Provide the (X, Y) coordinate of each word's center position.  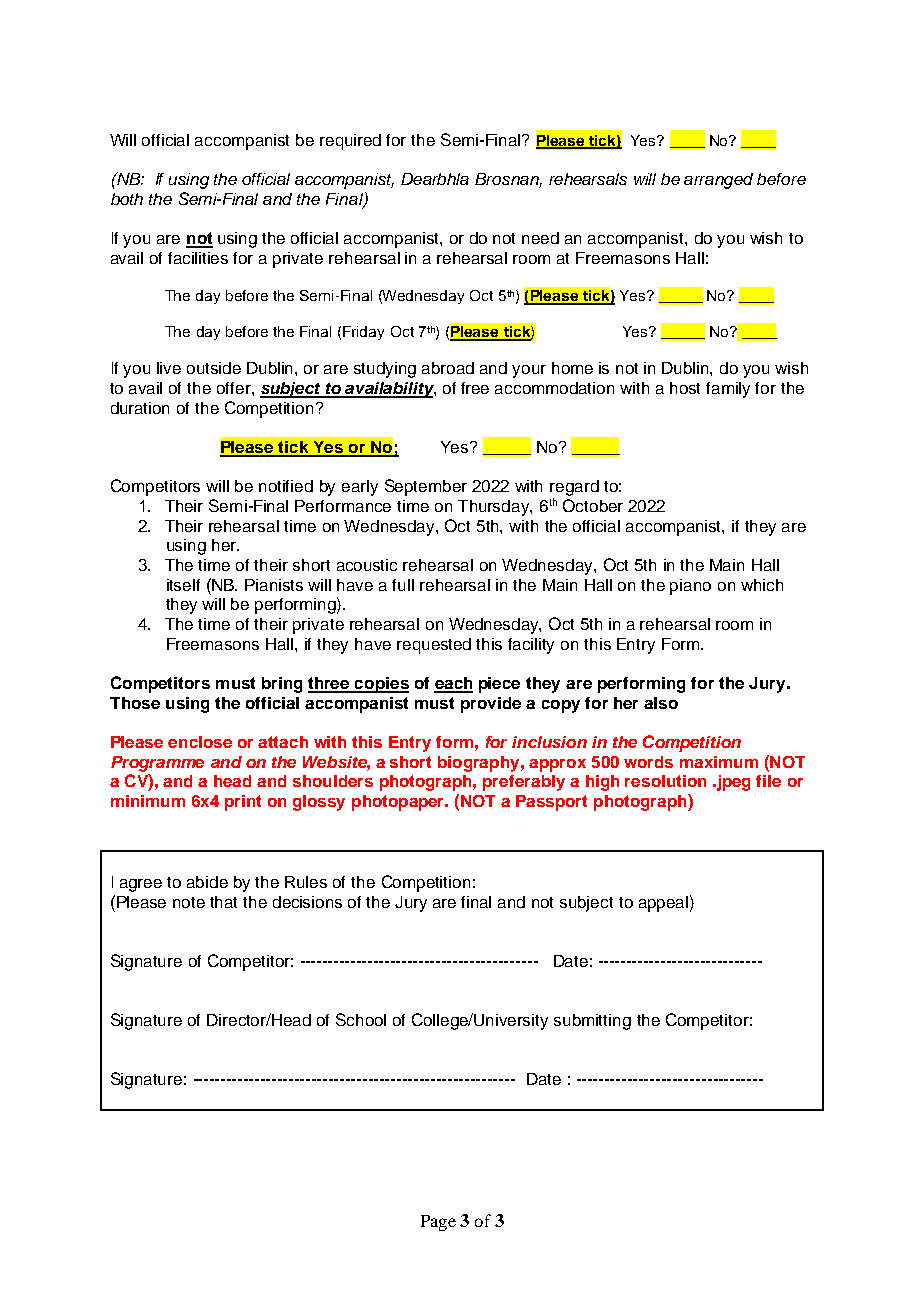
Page (438, 1223)
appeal (663, 904)
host (685, 388)
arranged (718, 181)
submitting (592, 1022)
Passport (551, 803)
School (361, 1019)
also (661, 703)
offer (235, 388)
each (453, 684)
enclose (200, 742)
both (127, 199)
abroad (448, 368)
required (350, 142)
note (189, 902)
